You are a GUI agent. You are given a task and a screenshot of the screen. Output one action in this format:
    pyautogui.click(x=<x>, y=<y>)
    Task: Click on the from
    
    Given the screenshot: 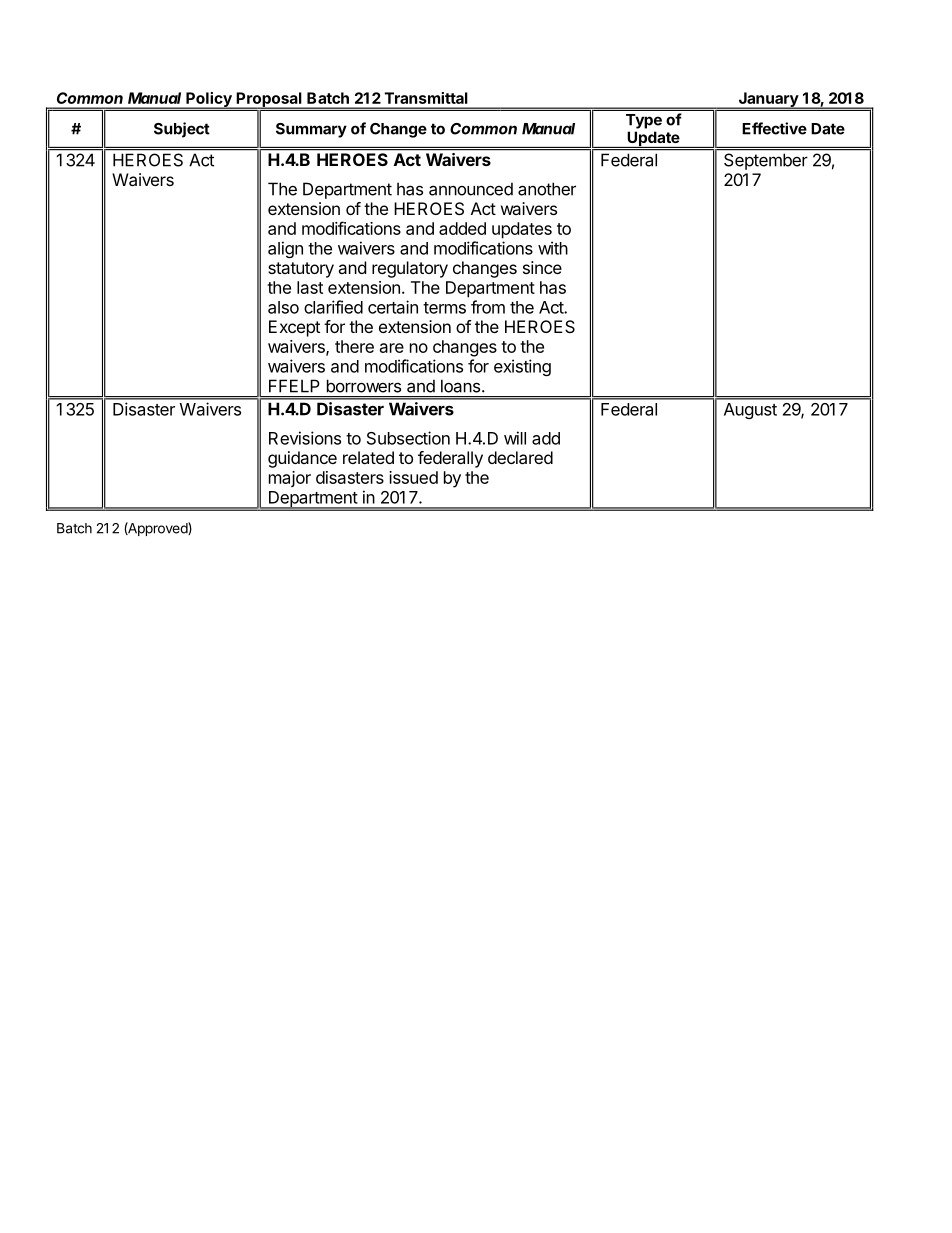 What is the action you would take?
    pyautogui.click(x=488, y=307)
